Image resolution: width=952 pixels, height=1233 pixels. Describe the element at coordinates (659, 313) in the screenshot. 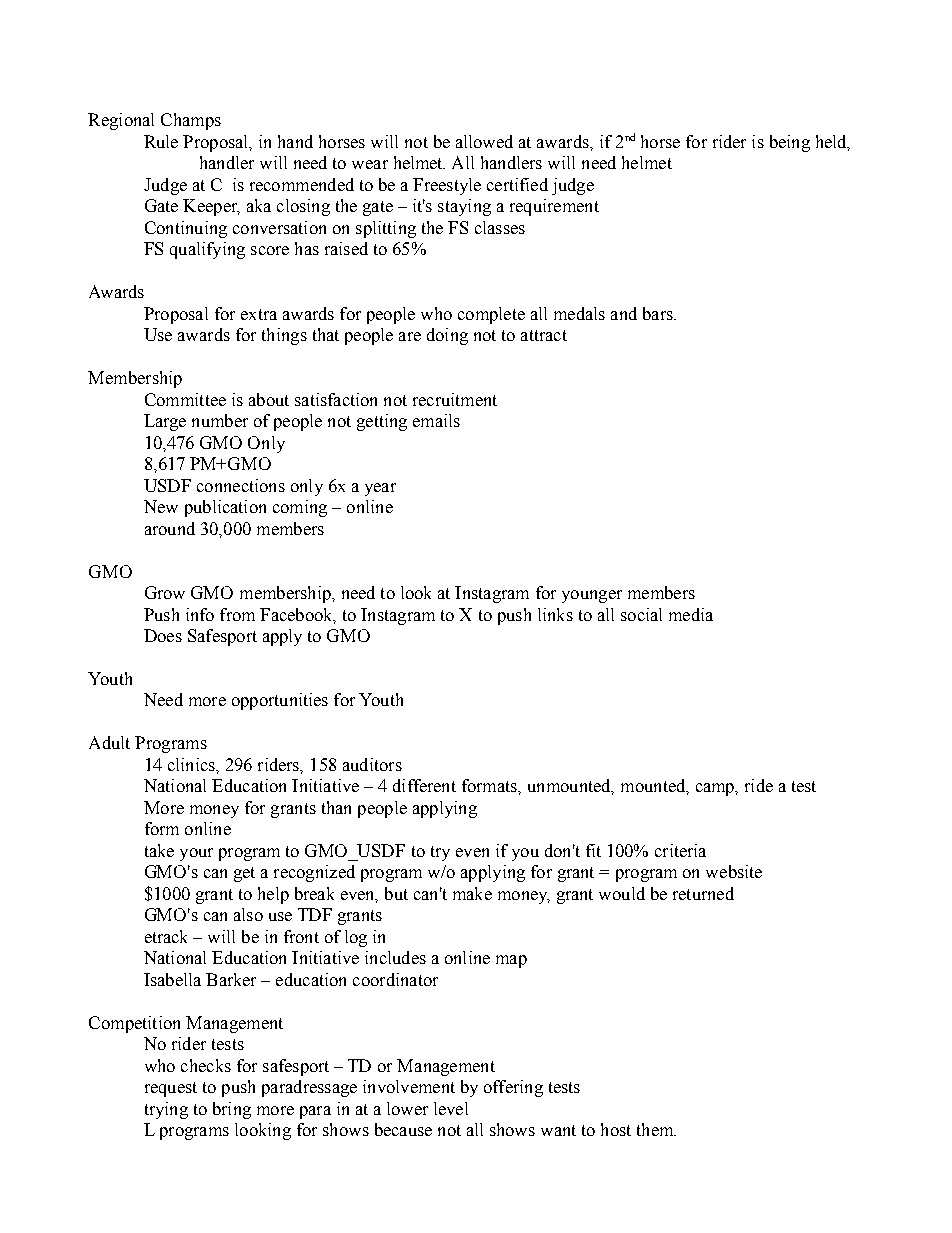

I see `bars` at that location.
